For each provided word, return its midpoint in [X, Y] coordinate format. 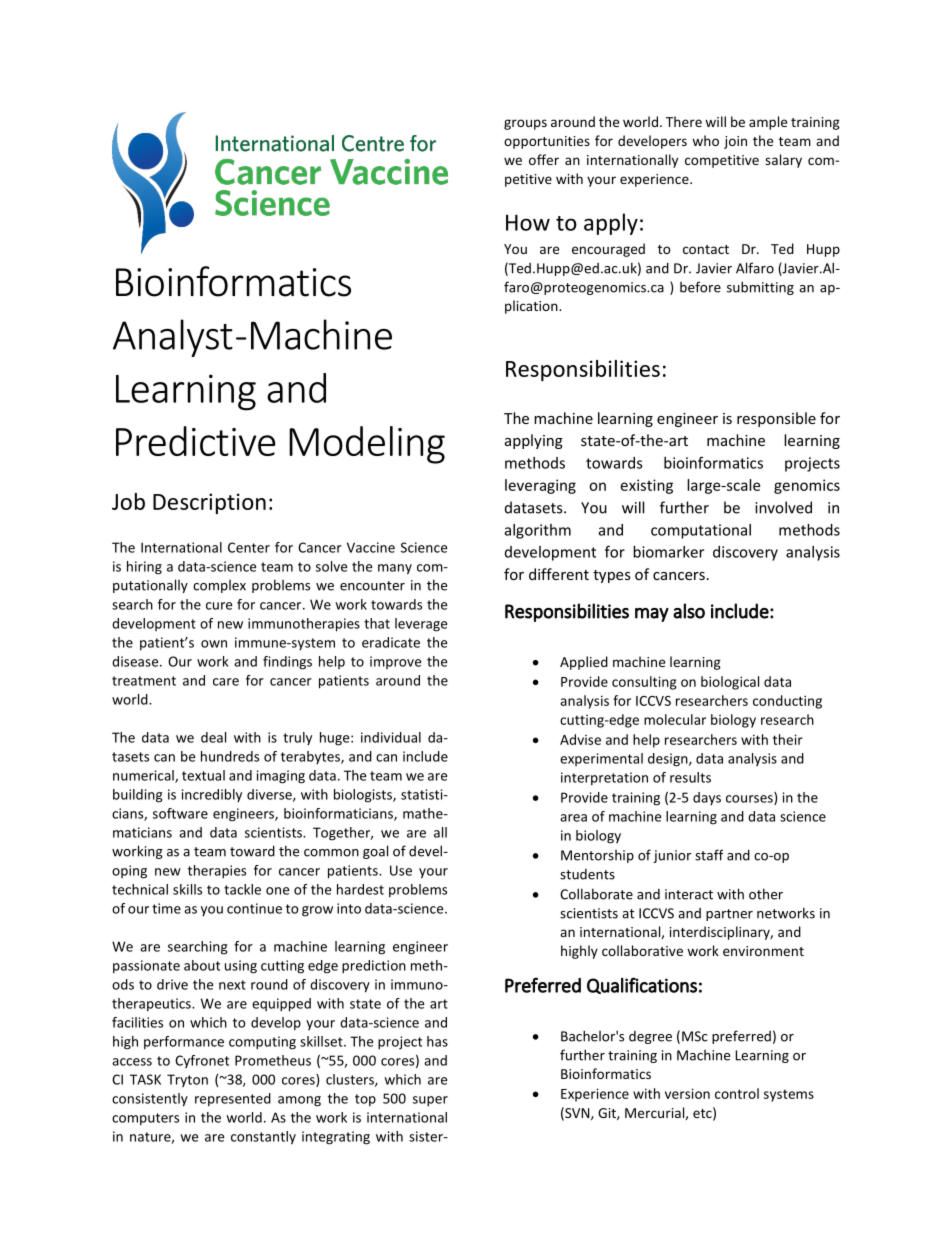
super [430, 1101]
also [689, 611]
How [528, 222]
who [705, 140]
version [687, 1093]
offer [544, 159]
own [214, 644]
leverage [421, 625]
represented [233, 1099]
